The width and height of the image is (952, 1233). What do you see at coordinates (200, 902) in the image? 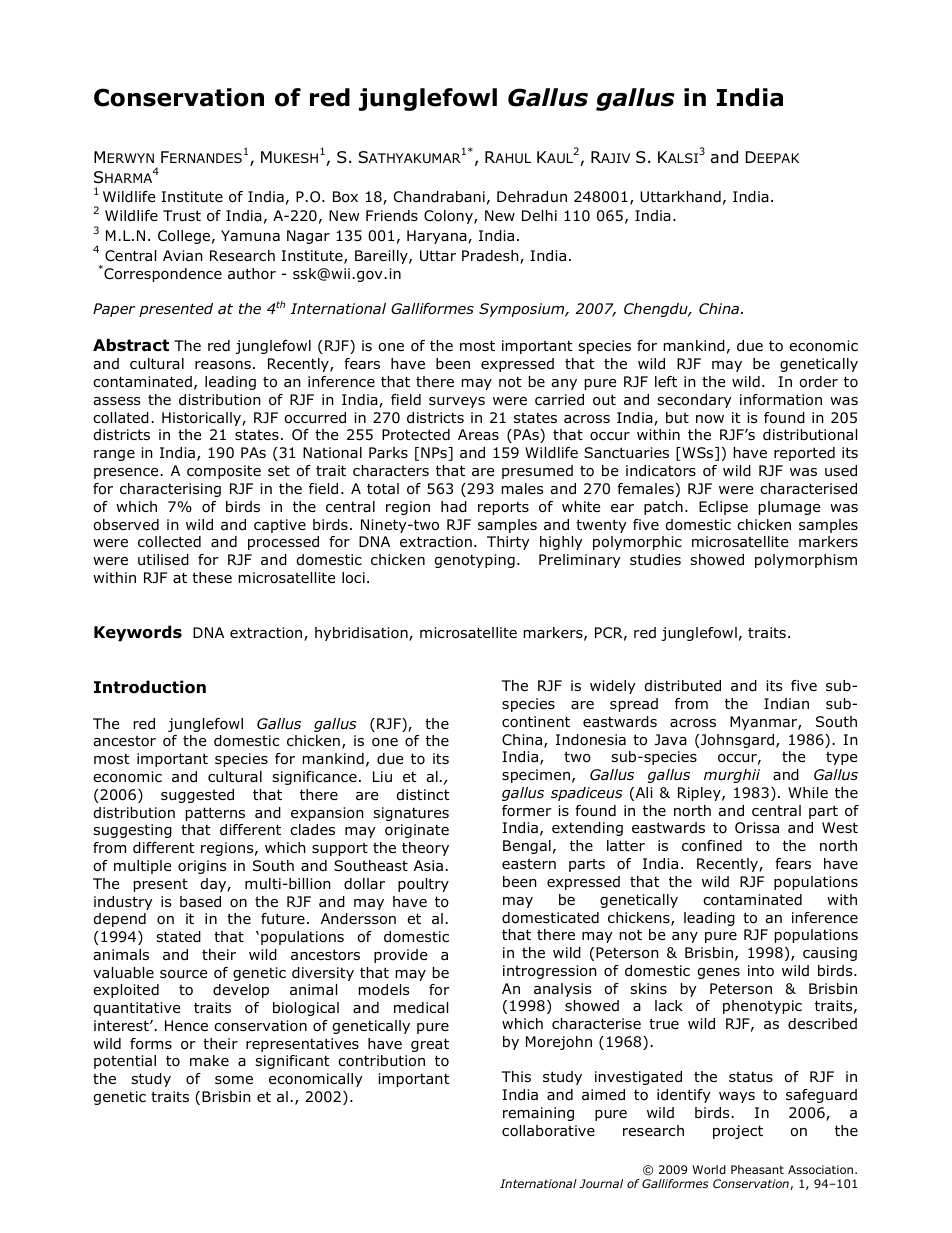
I see `based` at bounding box center [200, 902].
